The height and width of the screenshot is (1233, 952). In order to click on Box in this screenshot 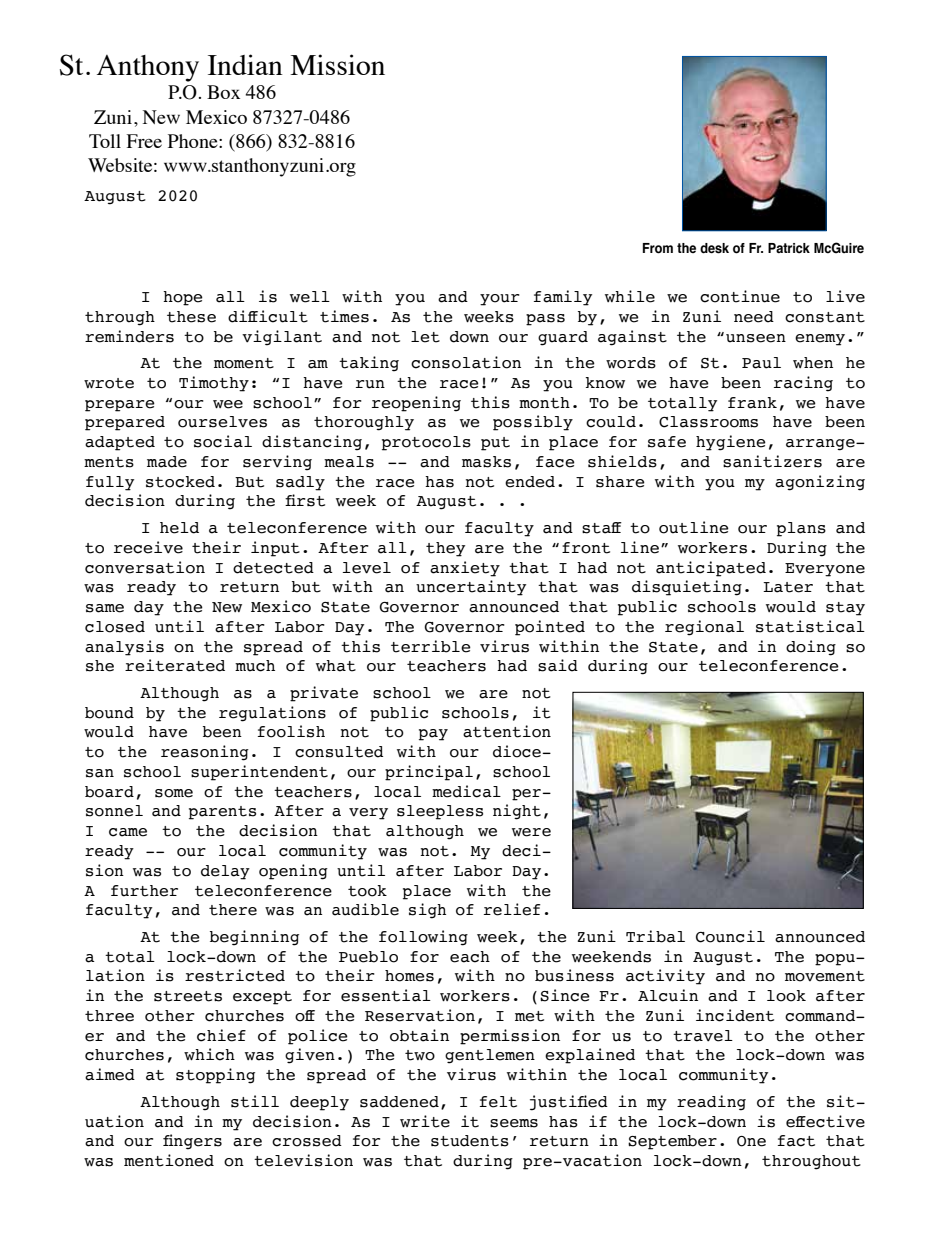, I will do `click(223, 92)`.
